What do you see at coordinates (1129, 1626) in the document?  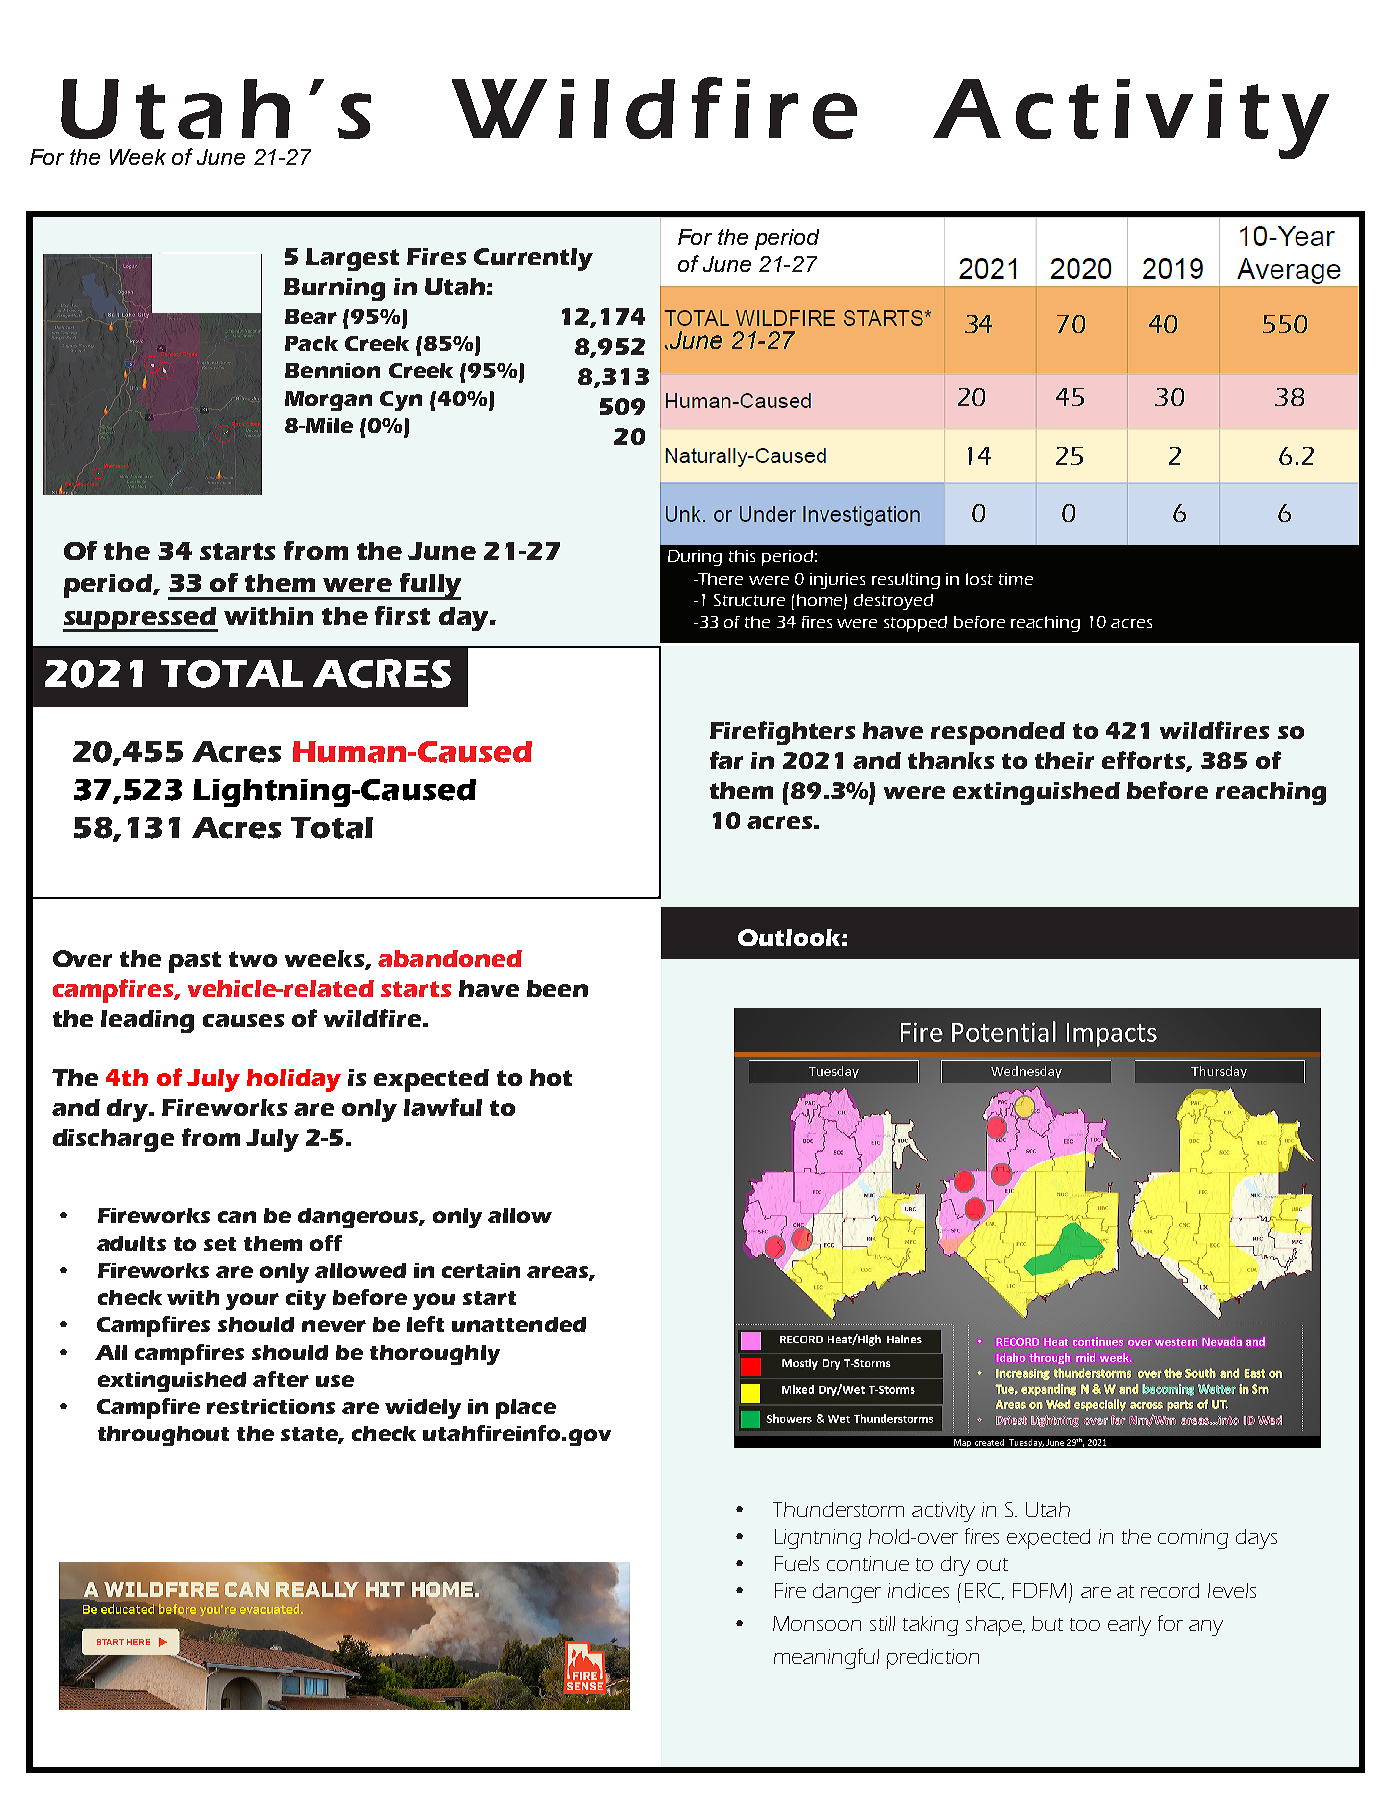 I see `early` at bounding box center [1129, 1626].
